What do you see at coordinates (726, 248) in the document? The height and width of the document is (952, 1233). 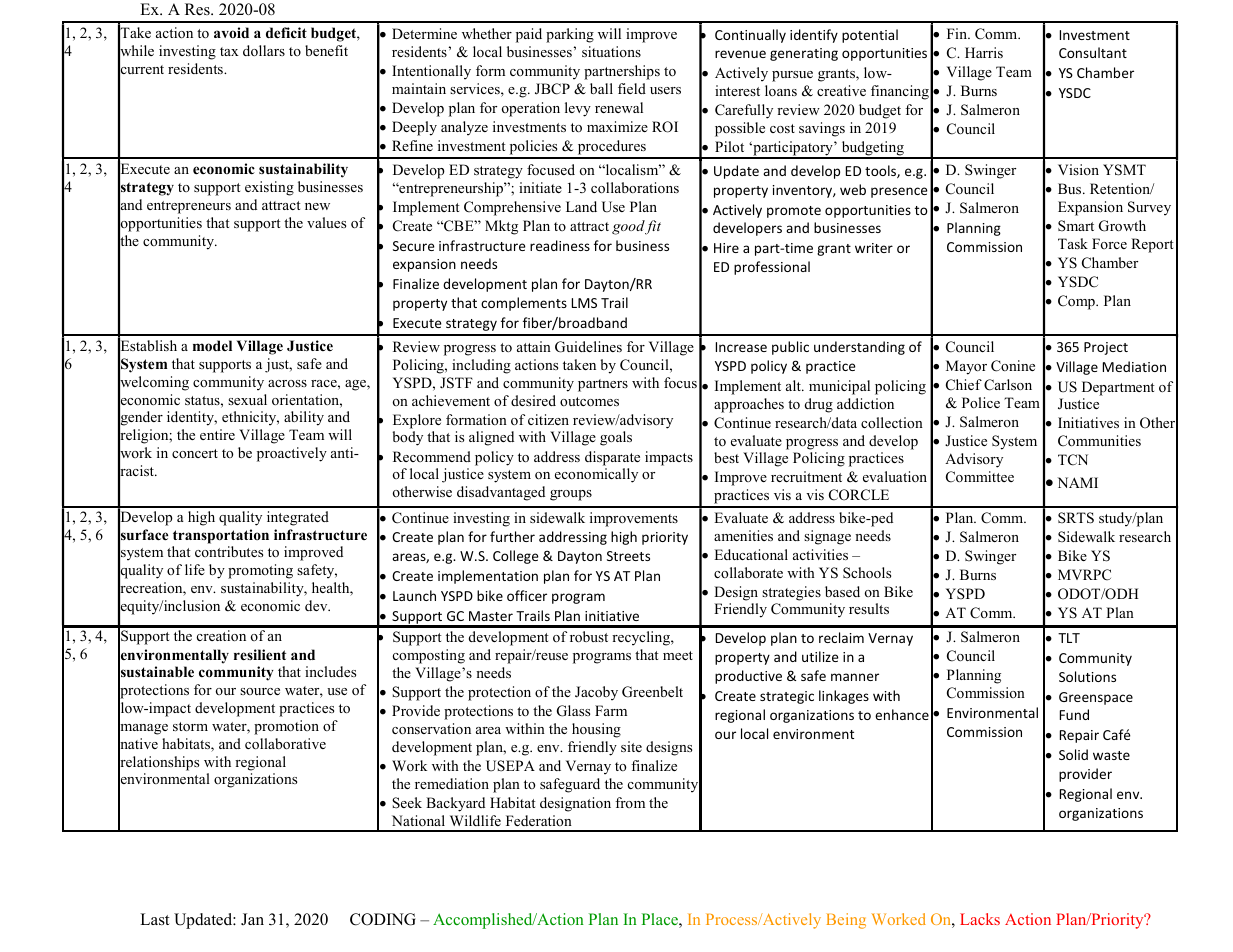 I see `Hire` at bounding box center [726, 248].
